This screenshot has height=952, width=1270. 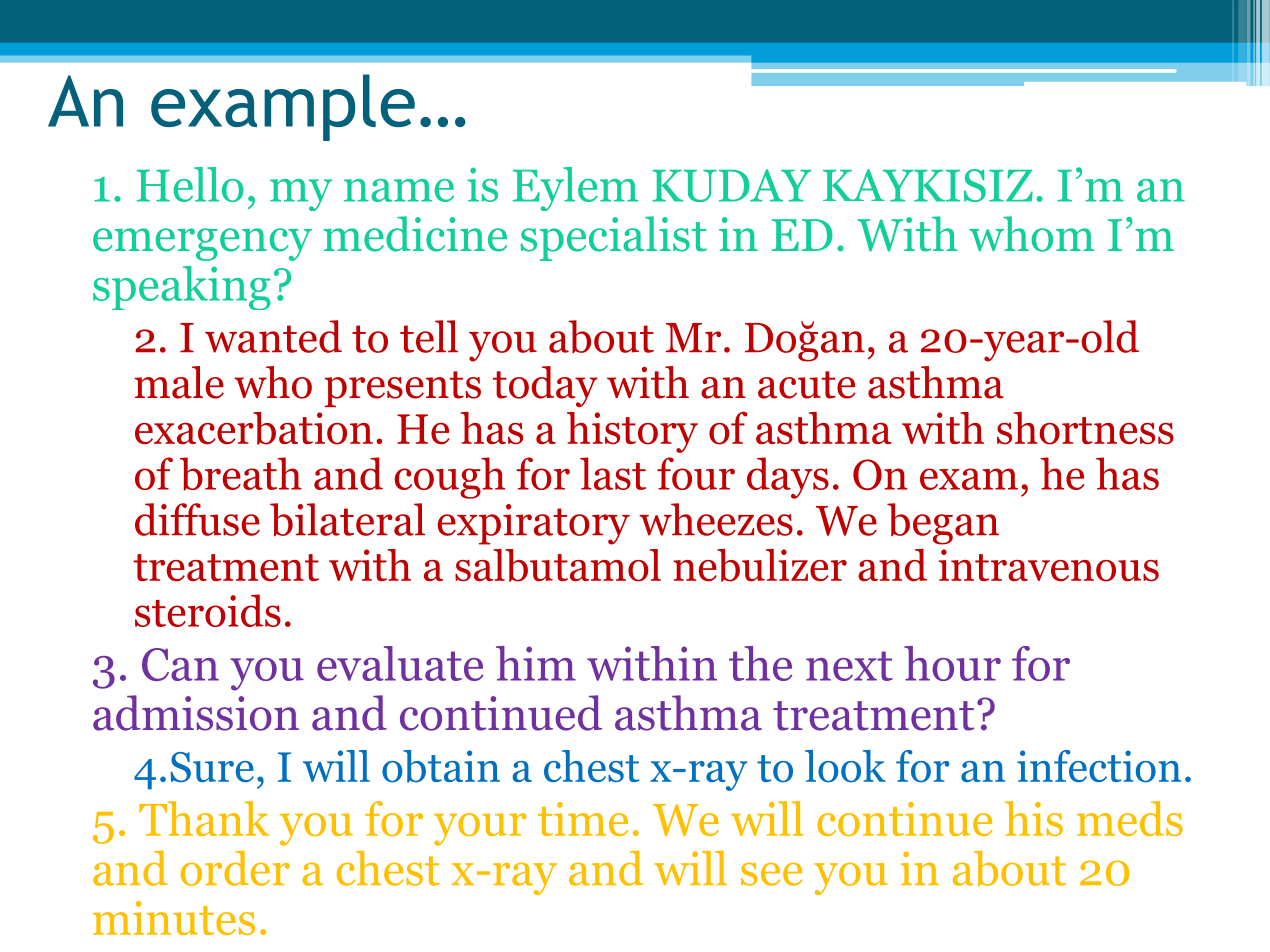 I want to click on Hello, so click(x=190, y=184).
